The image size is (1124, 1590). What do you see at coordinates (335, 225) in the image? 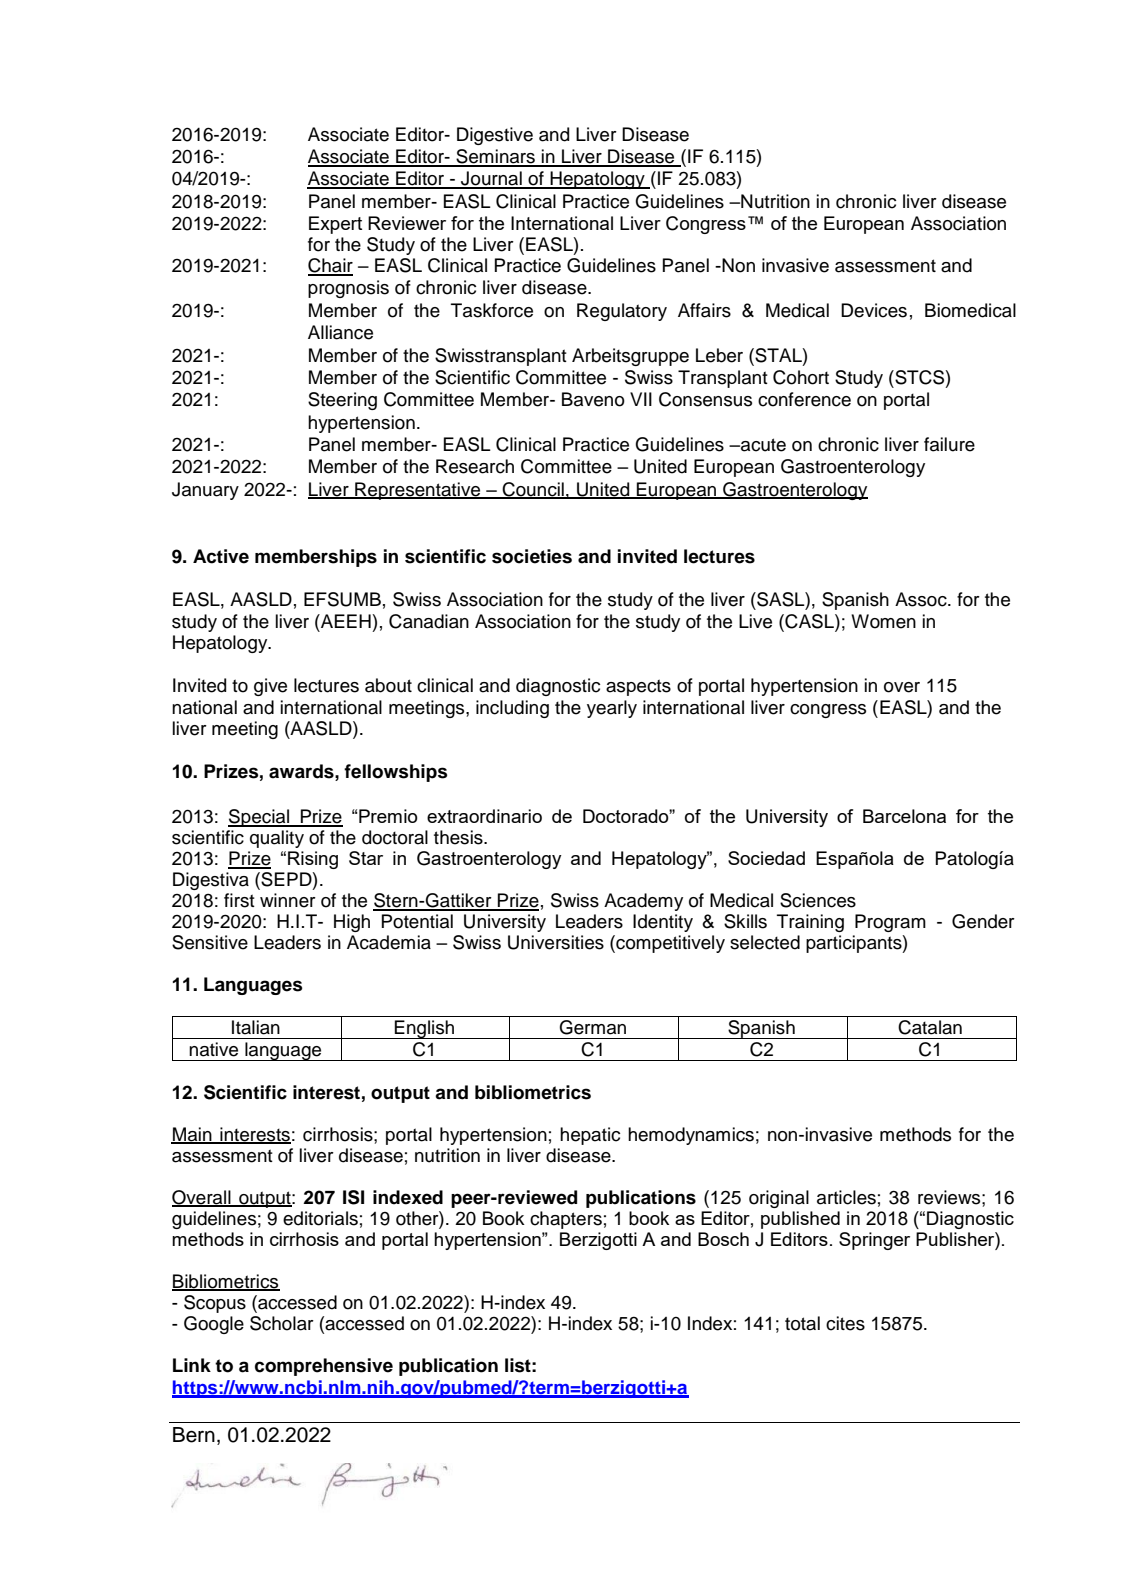
I see `Expert` at bounding box center [335, 225].
